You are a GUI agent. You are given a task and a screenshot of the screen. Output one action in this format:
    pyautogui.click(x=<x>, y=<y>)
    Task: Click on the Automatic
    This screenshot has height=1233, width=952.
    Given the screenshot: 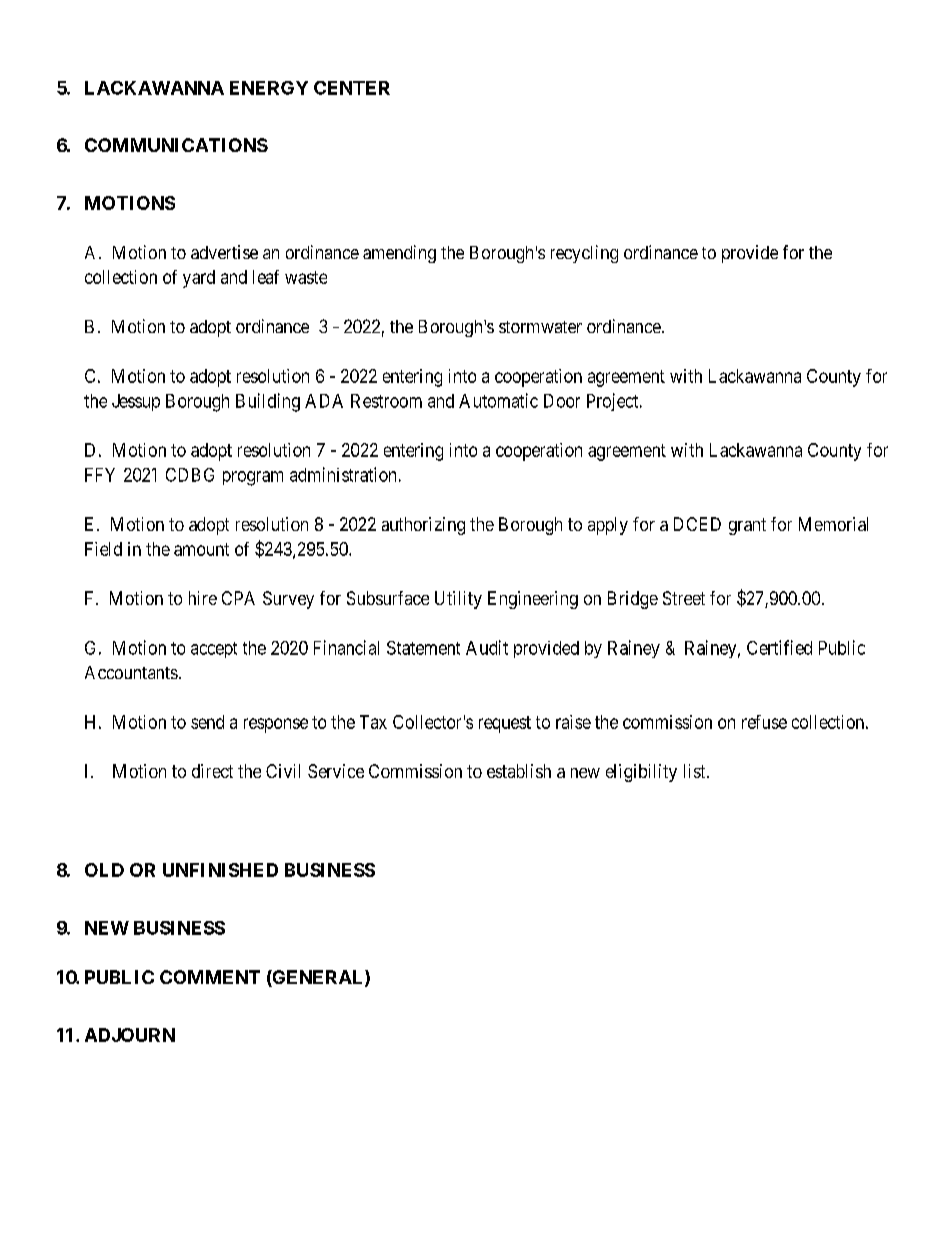 What is the action you would take?
    pyautogui.click(x=498, y=400)
